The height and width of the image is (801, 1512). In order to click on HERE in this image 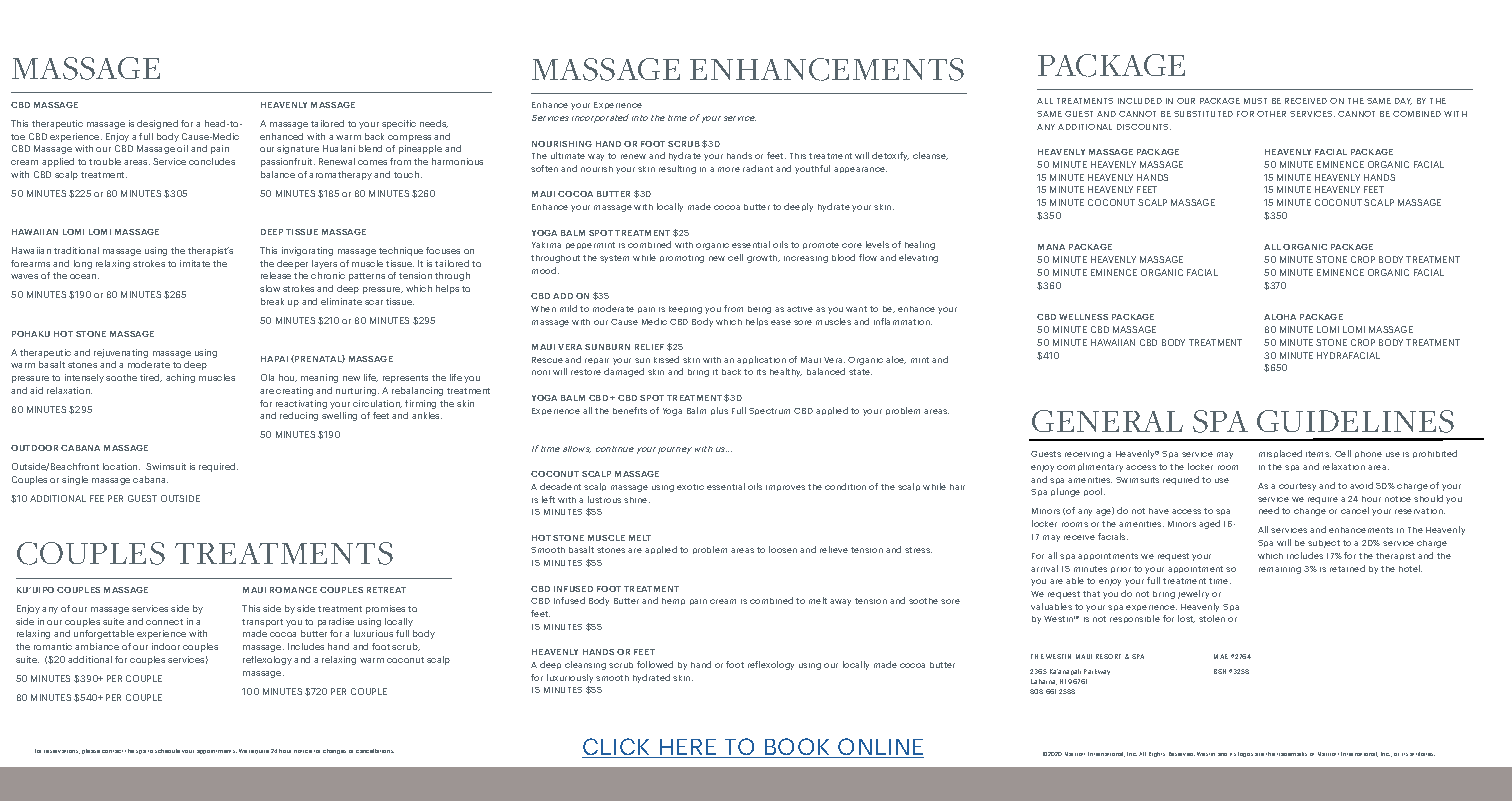, I will do `click(688, 748)`.
